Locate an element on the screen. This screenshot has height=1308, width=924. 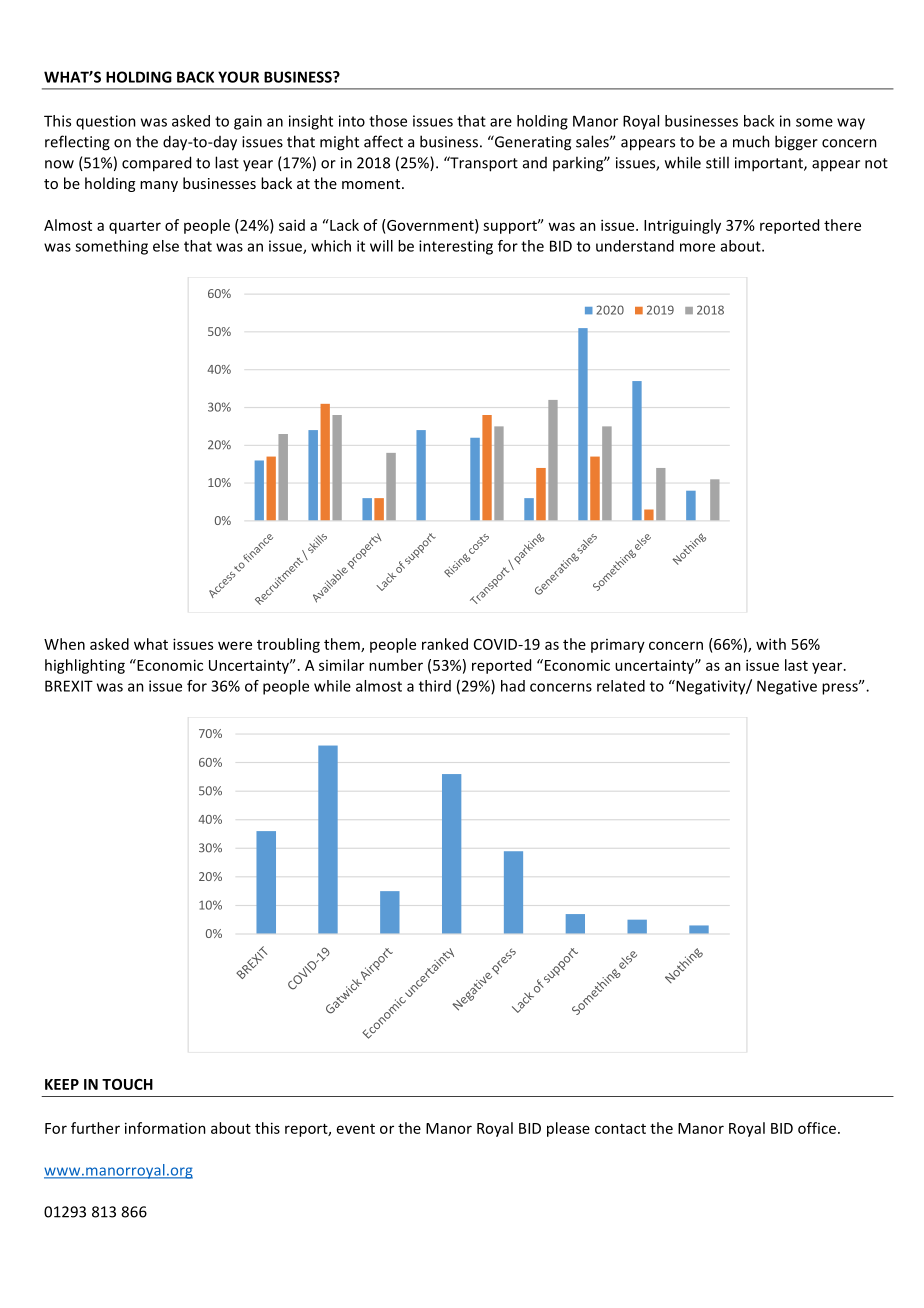
bigger is located at coordinates (796, 143).
